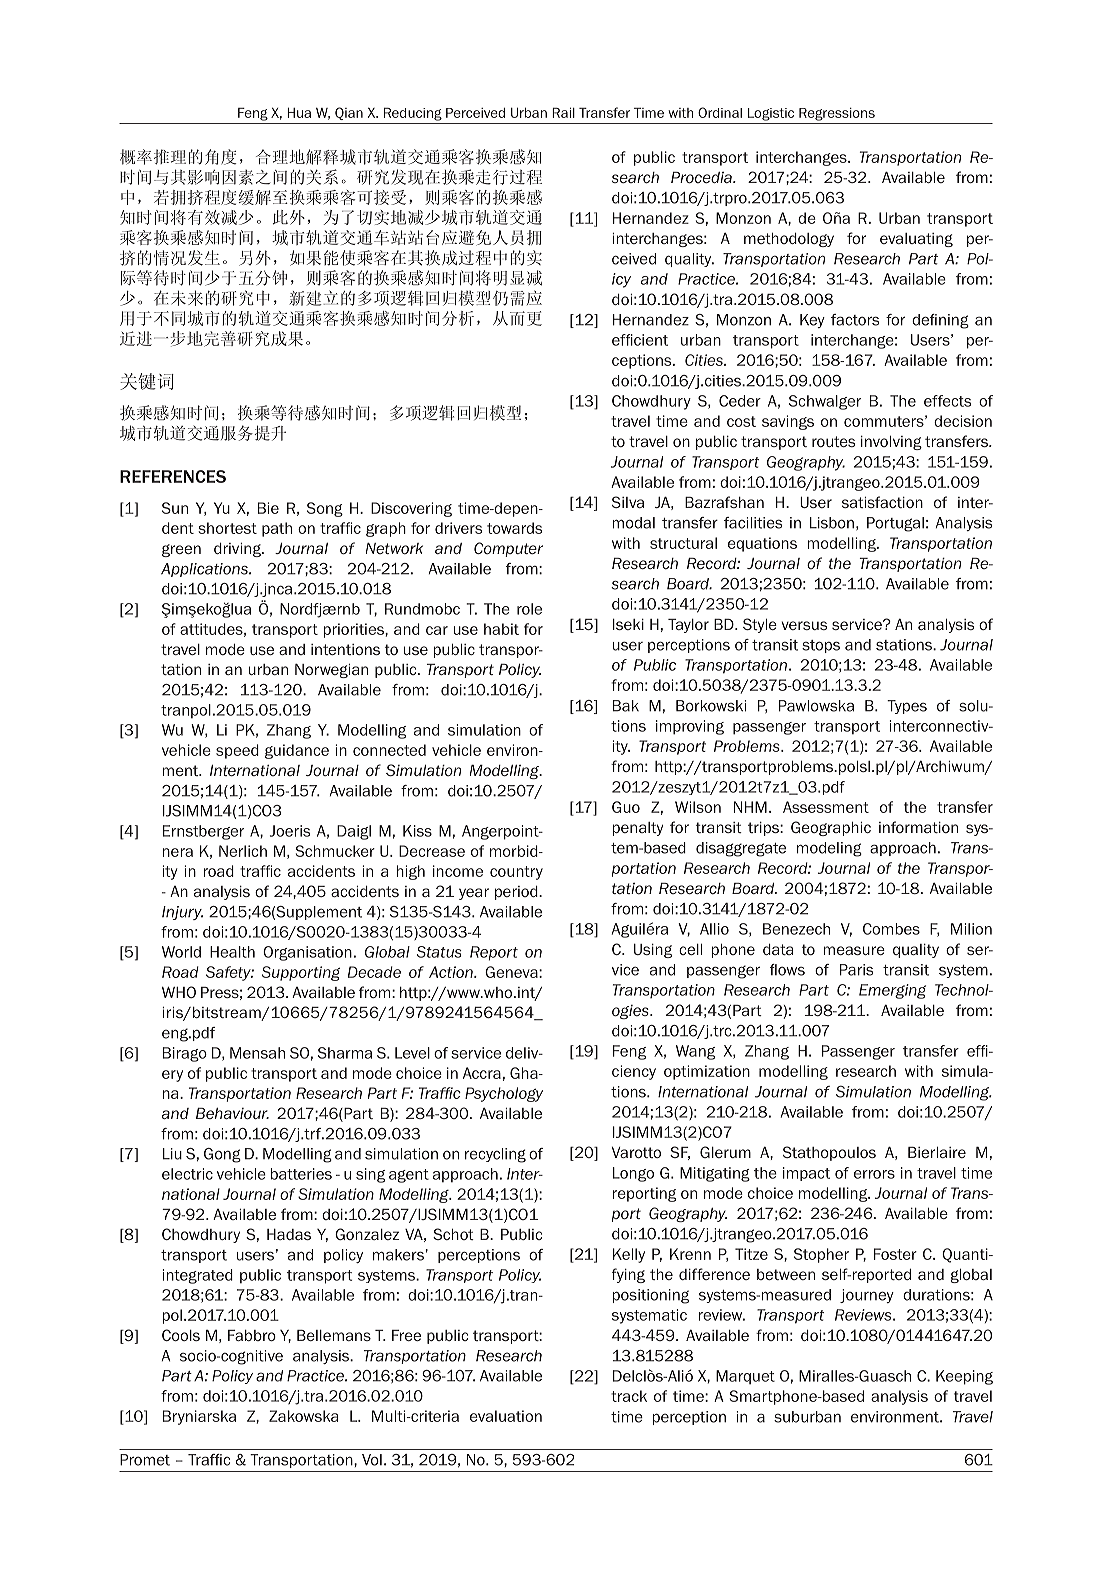 This screenshot has width=1112, height=1573. I want to click on Hua, so click(299, 112).
